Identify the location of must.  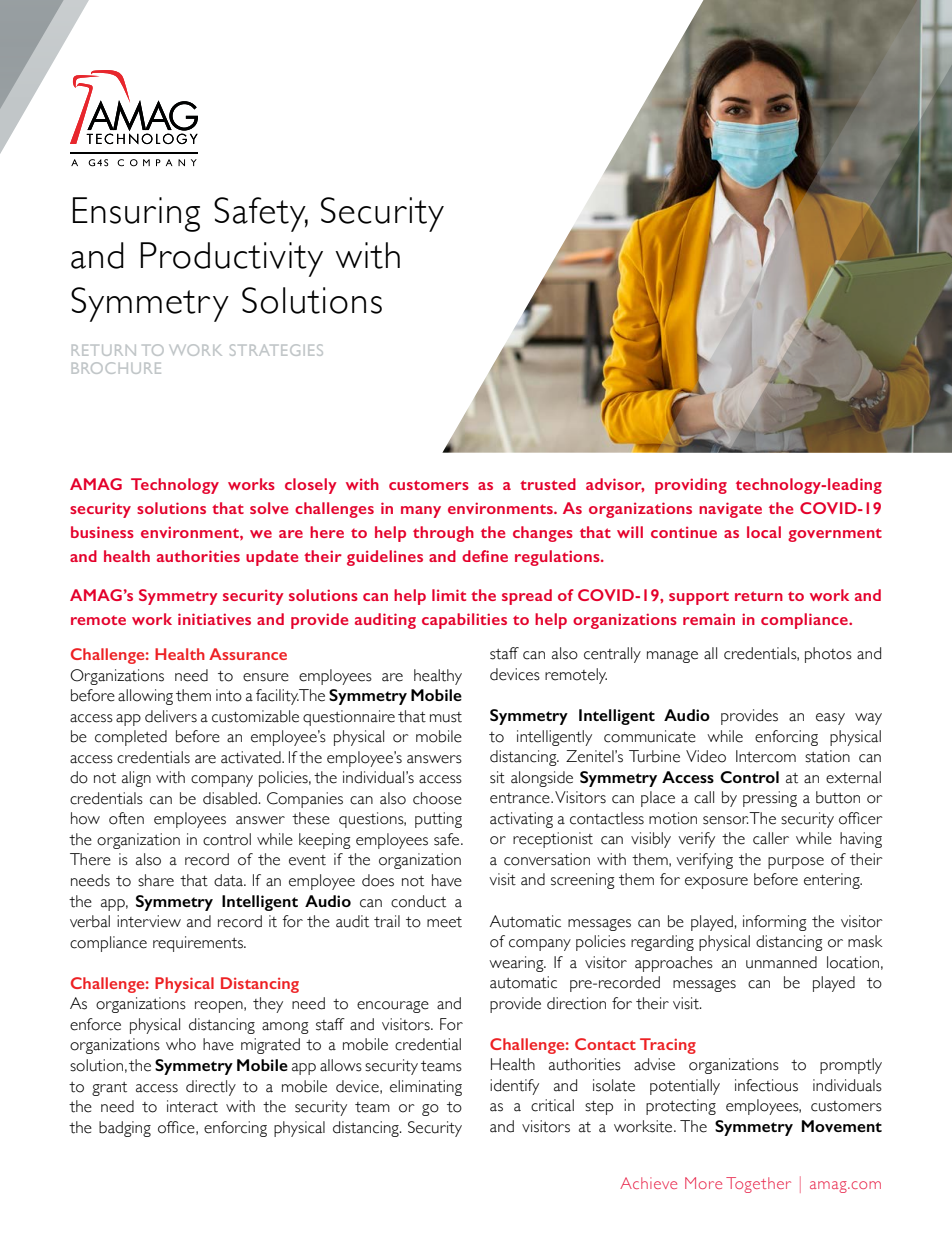
(446, 717).
